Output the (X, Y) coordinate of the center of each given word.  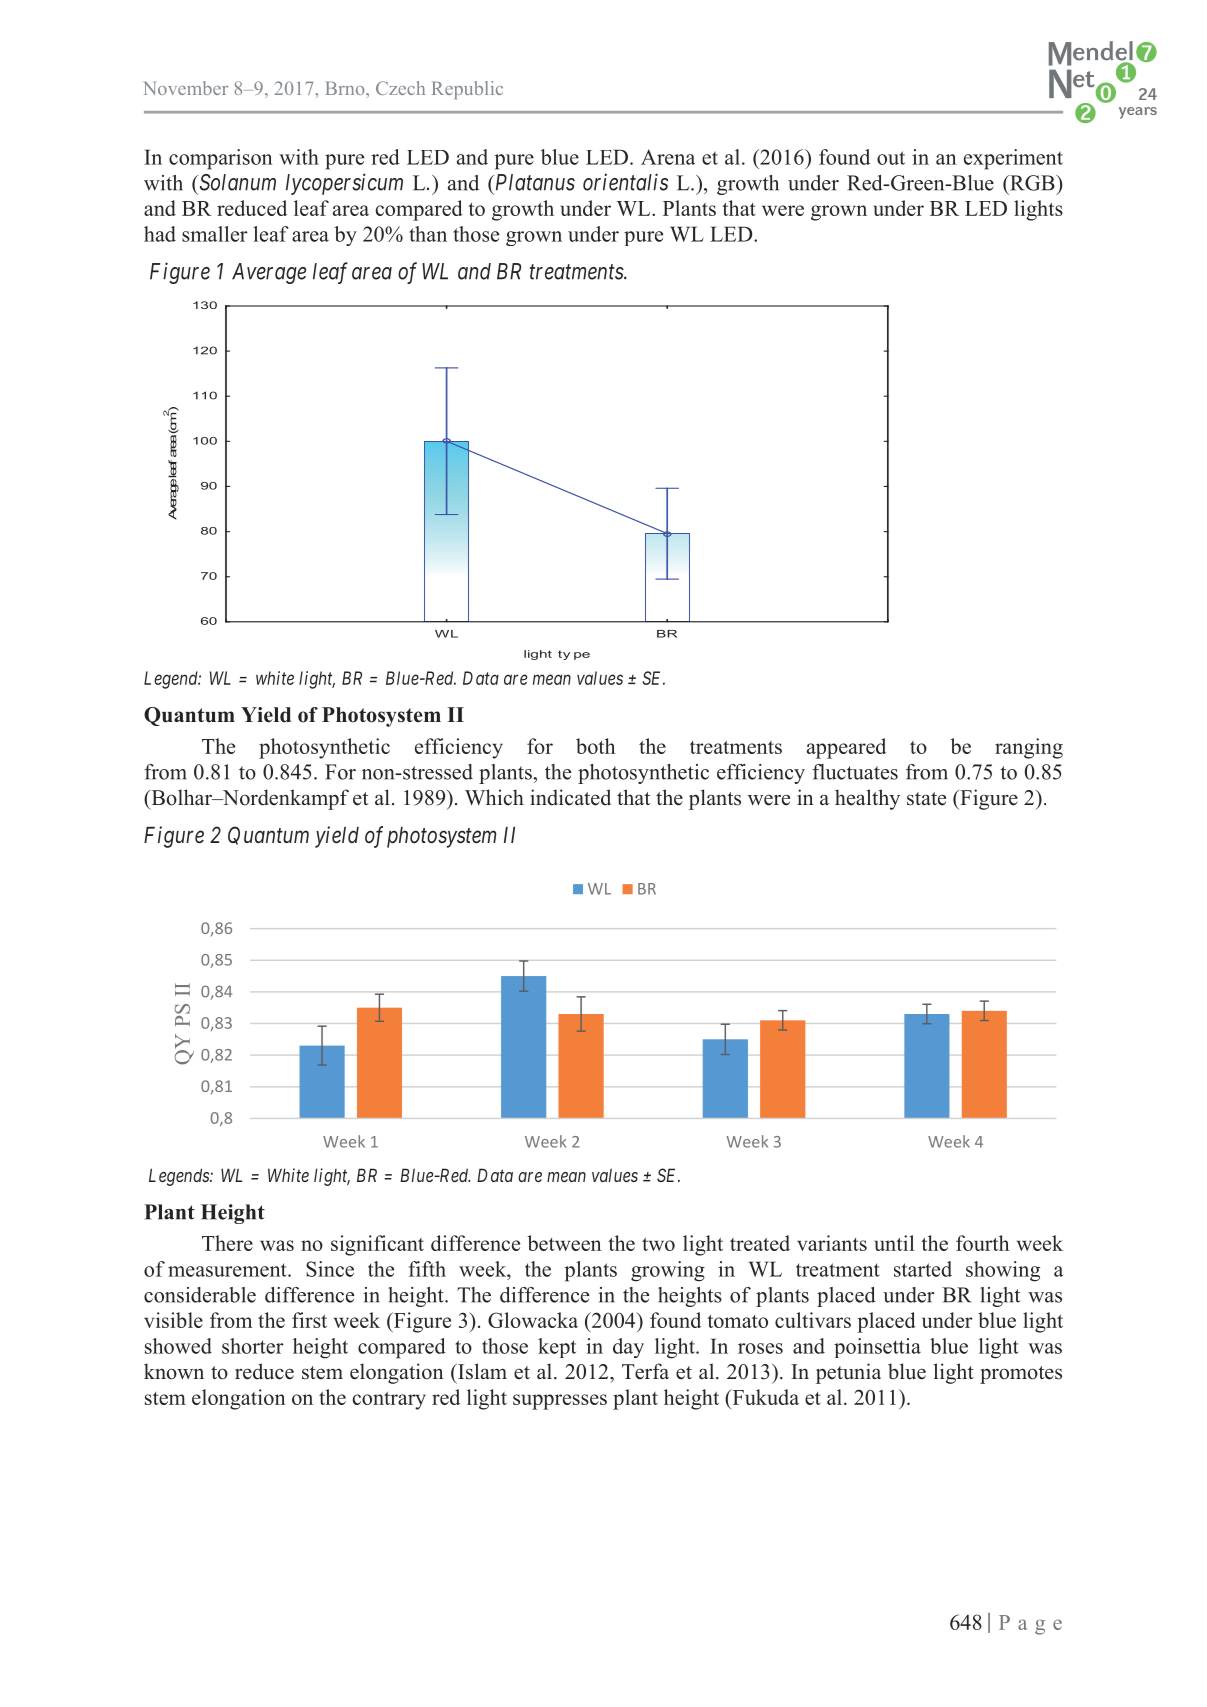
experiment (1013, 159)
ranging (1029, 748)
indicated (570, 797)
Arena (668, 157)
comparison (220, 159)
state (926, 799)
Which (494, 797)
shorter (253, 1346)
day (628, 1348)
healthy (867, 799)
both (595, 746)
